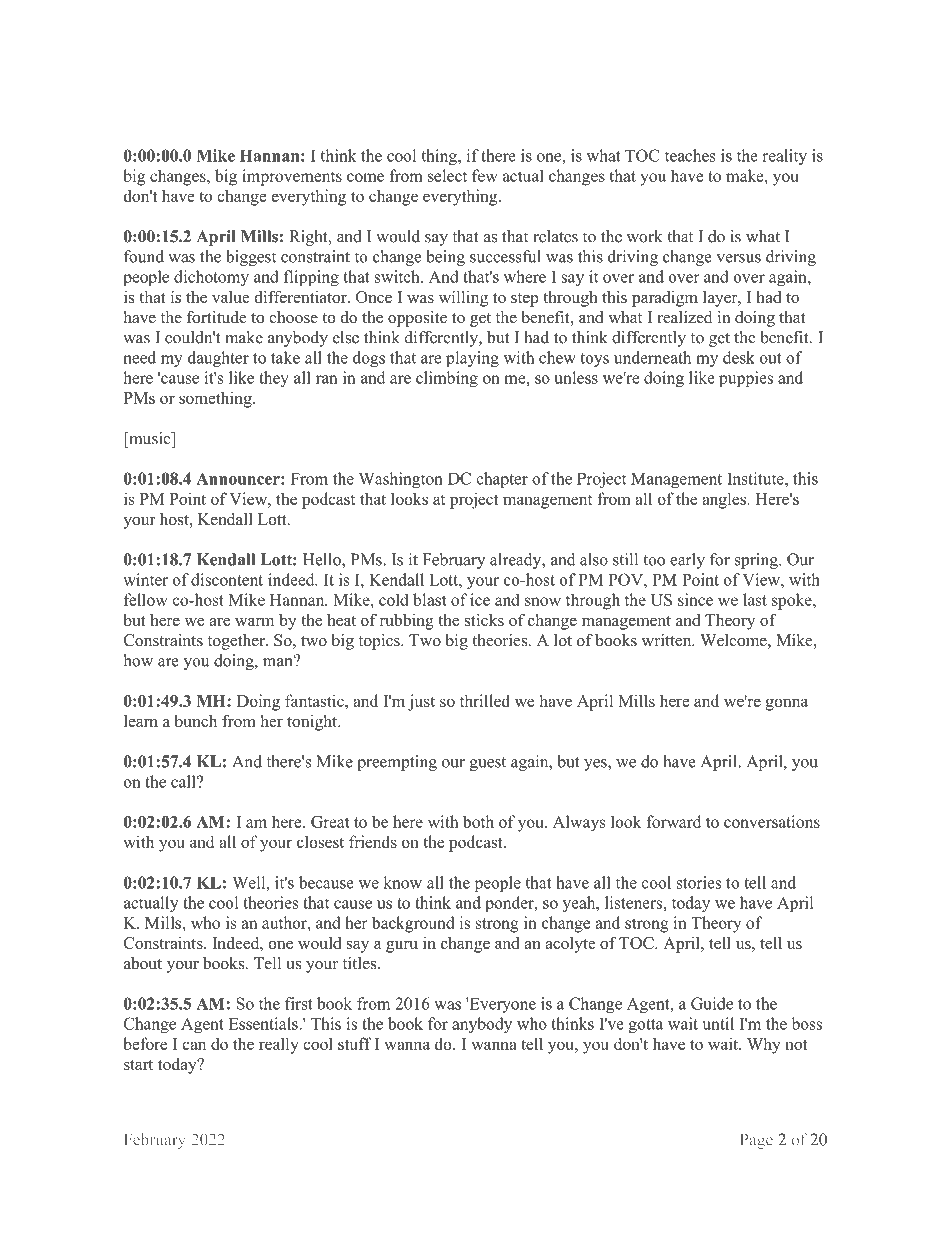 The height and width of the page is (1233, 952). Describe the element at coordinates (667, 640) in the page. I see `written` at that location.
